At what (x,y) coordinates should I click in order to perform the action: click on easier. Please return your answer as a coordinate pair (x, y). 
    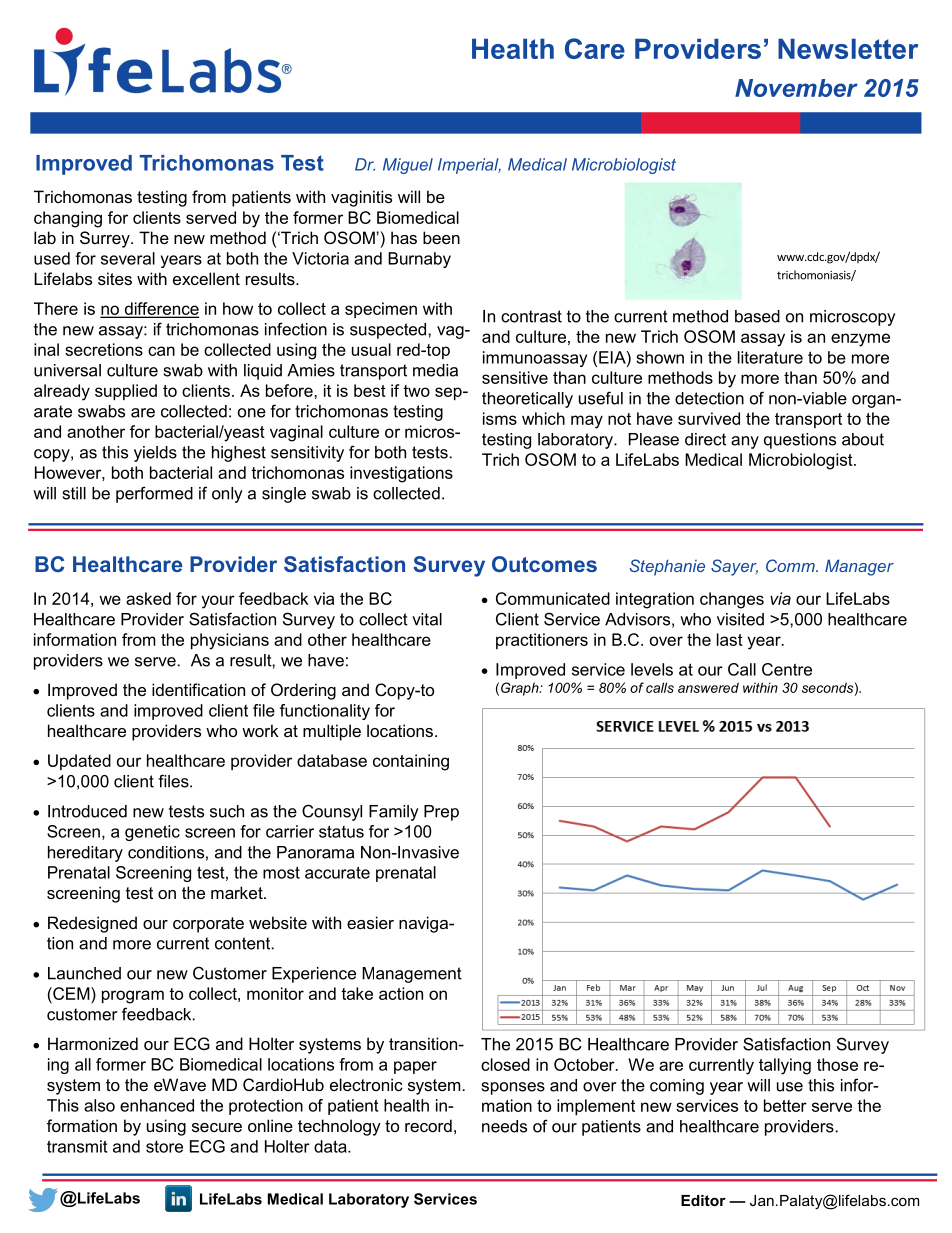
    Looking at the image, I should click on (370, 922).
